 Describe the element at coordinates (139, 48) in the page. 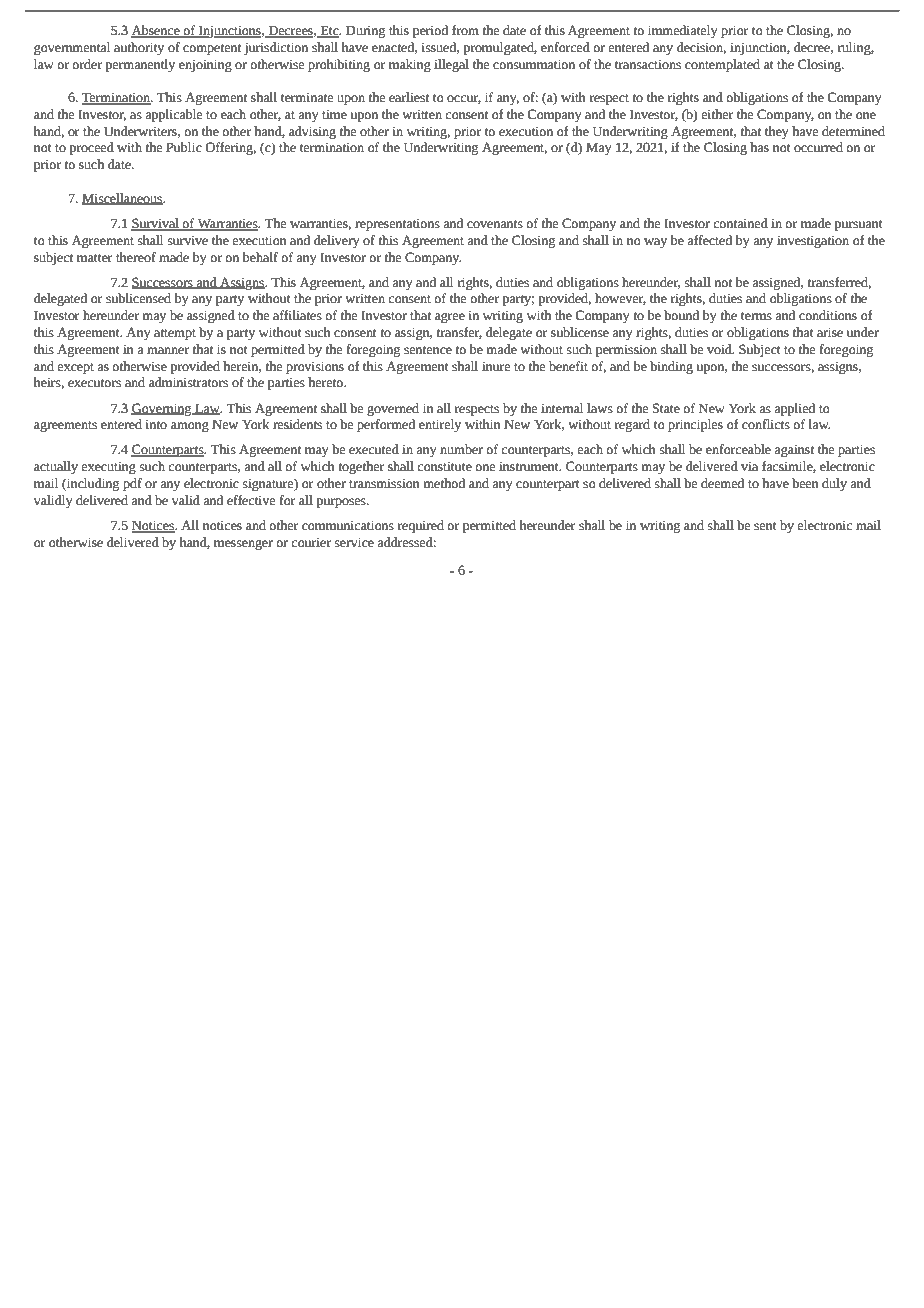

I see `authority` at that location.
